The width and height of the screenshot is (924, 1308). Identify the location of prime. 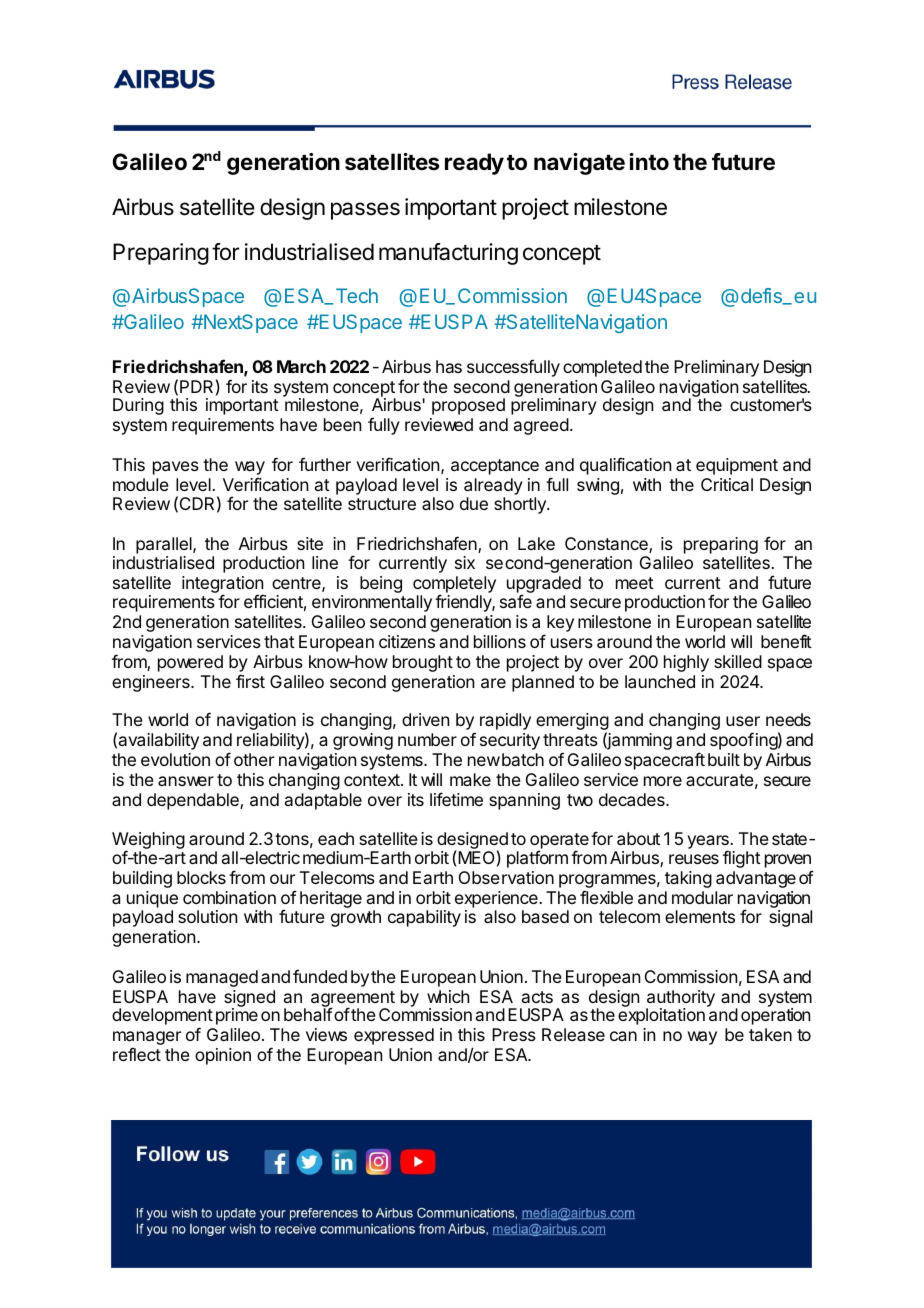
(237, 1016).
